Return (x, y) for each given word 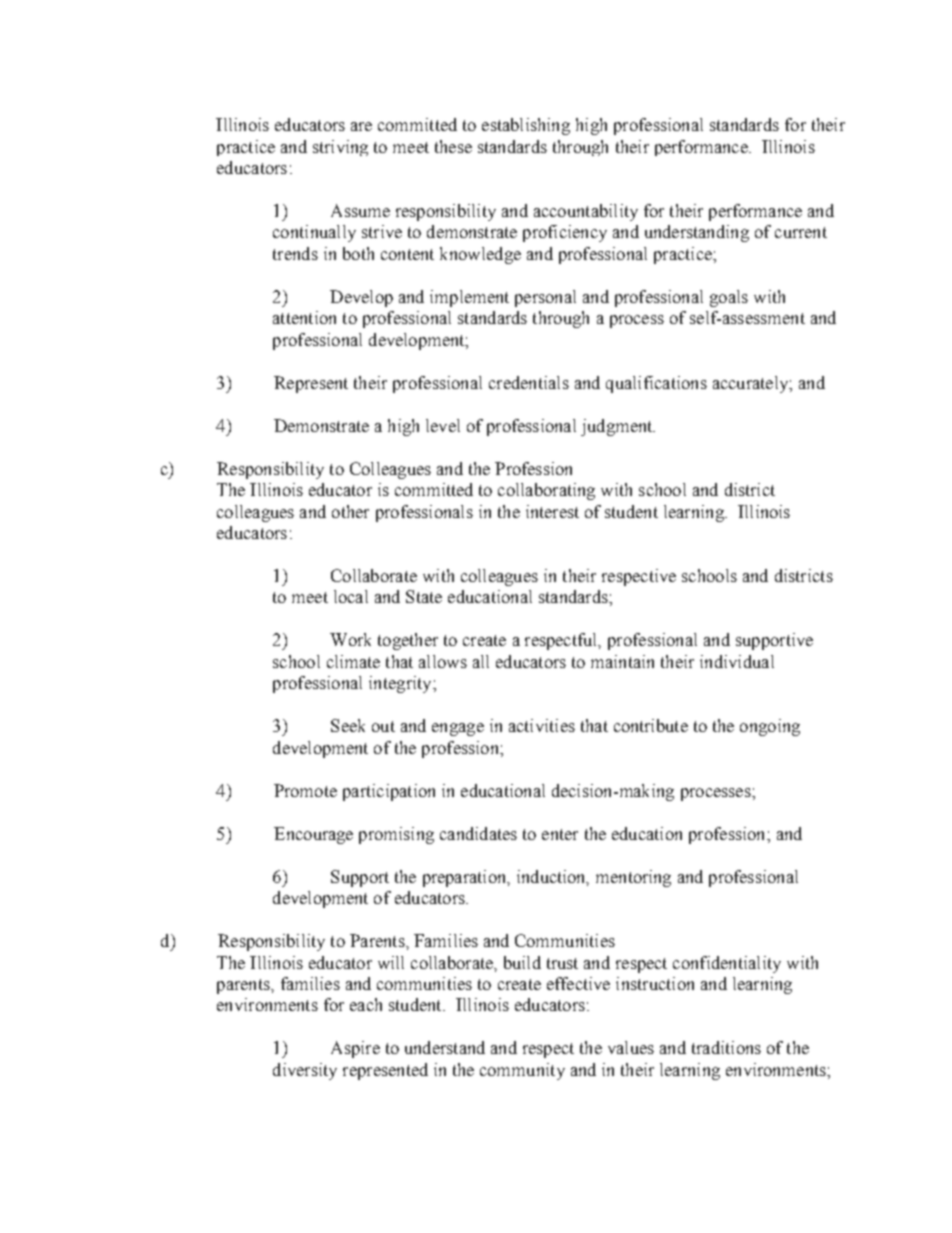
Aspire (355, 1049)
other (350, 511)
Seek (348, 725)
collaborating (546, 491)
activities (542, 725)
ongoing (770, 727)
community (522, 1071)
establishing (526, 126)
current (801, 232)
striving (340, 148)
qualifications (656, 384)
